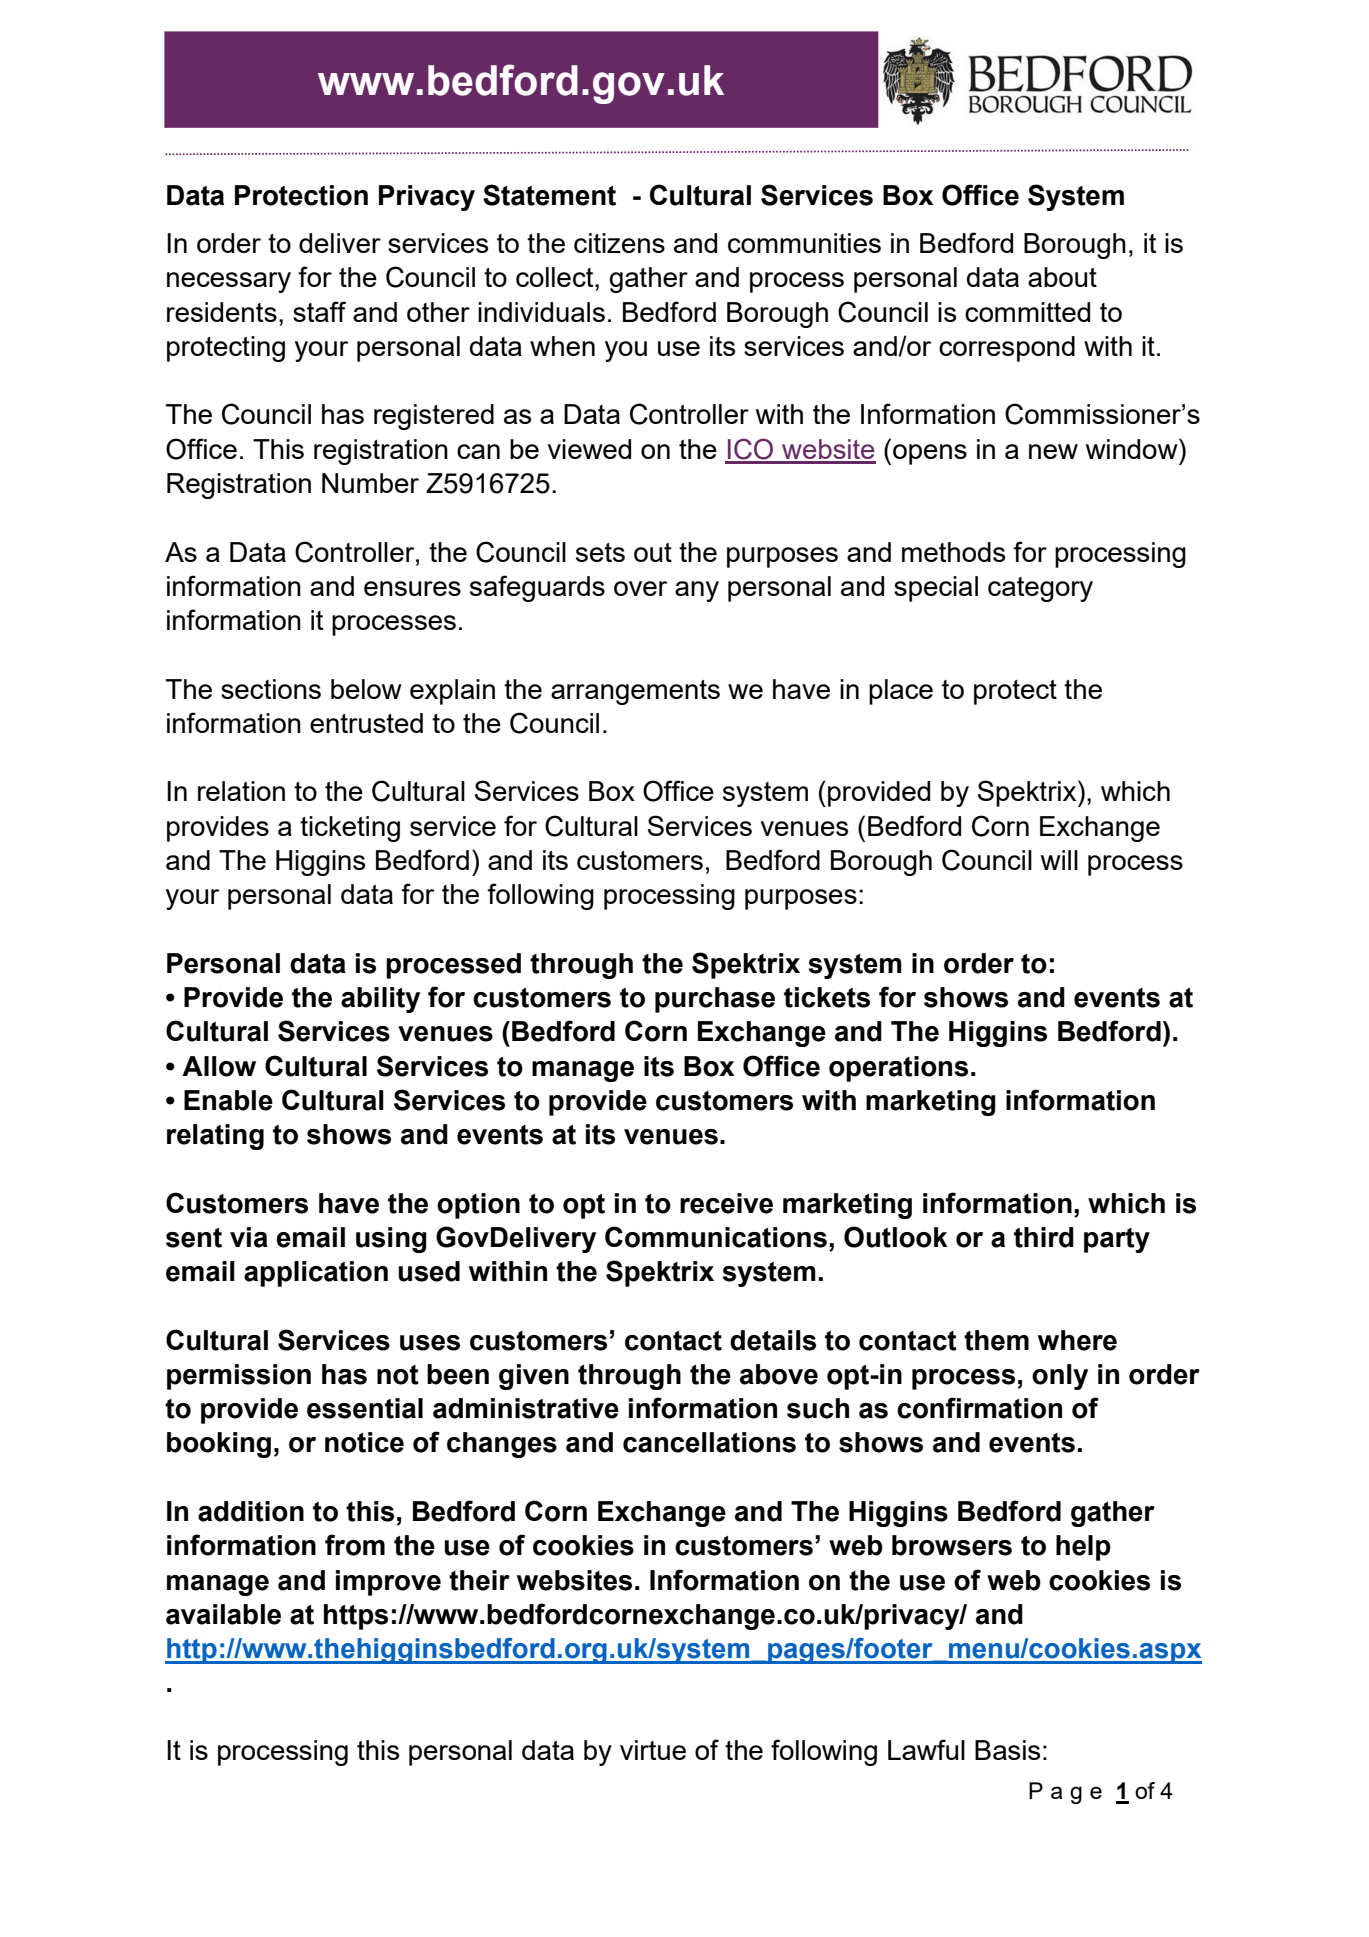 This document has height=1937, width=1369. Describe the element at coordinates (619, 243) in the document. I see `citizens` at that location.
